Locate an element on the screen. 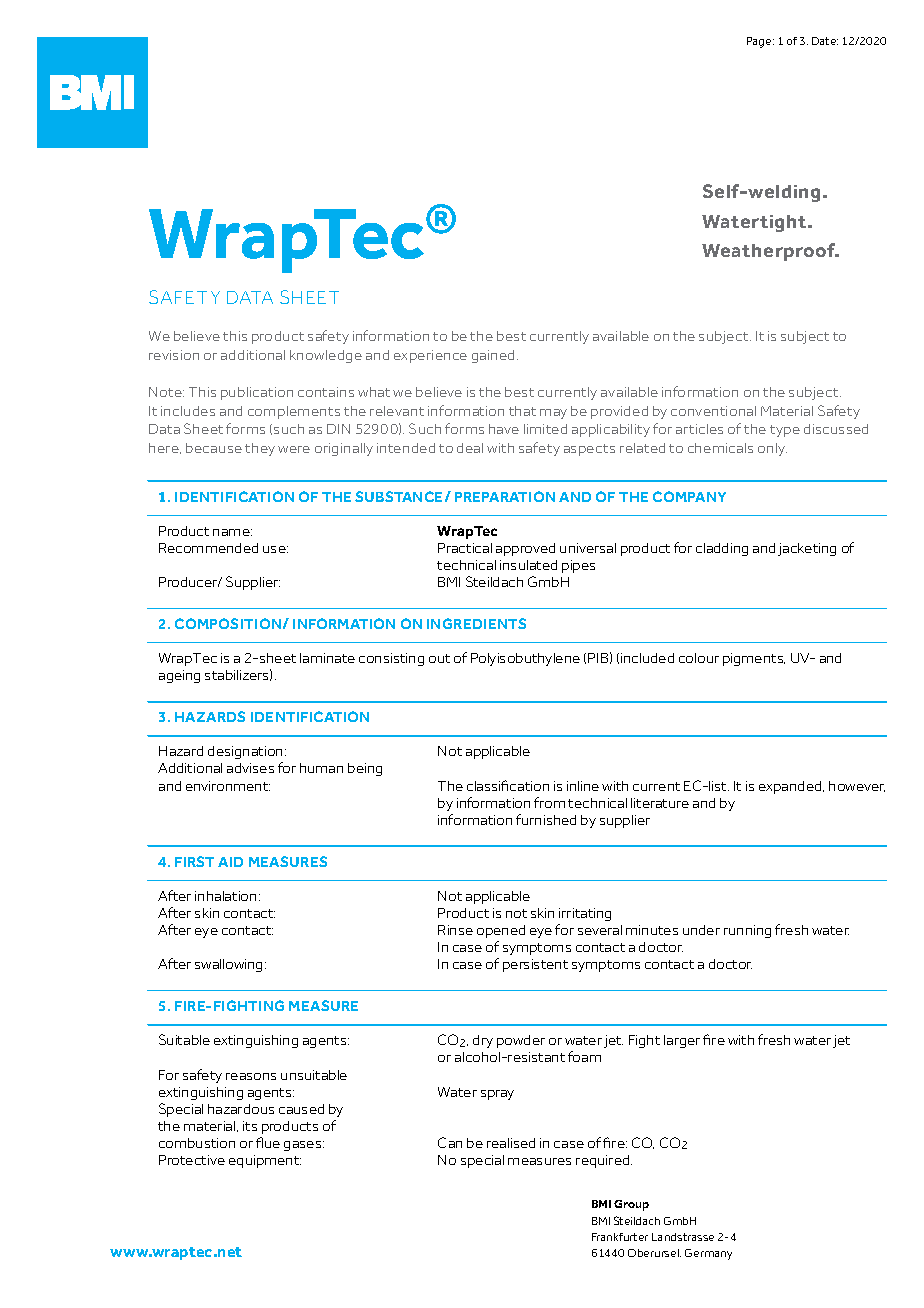 The width and height of the screenshot is (924, 1308). they is located at coordinates (260, 449).
